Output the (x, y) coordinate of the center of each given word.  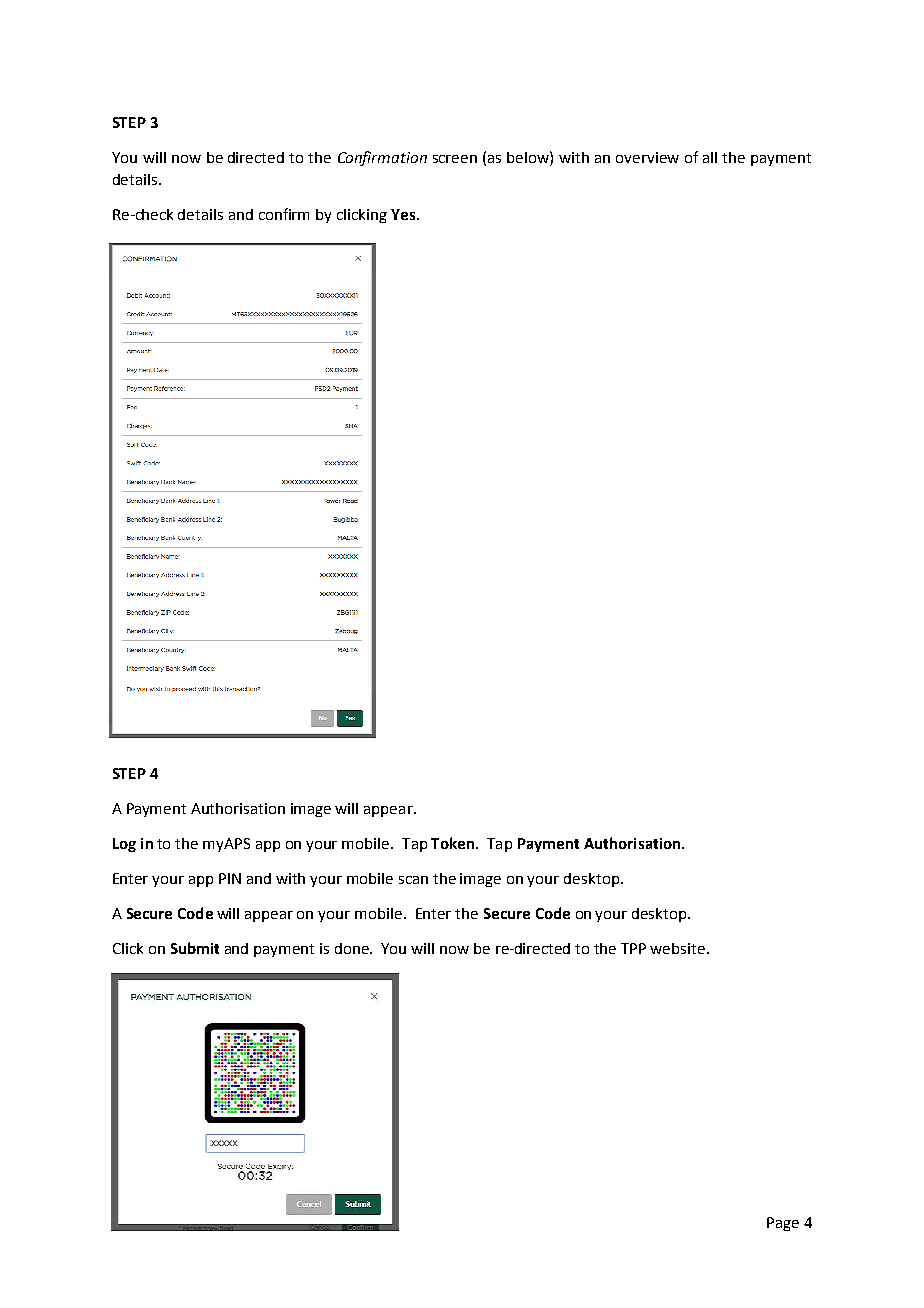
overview (647, 157)
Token (454, 843)
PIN (230, 878)
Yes (404, 214)
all (710, 157)
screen (455, 159)
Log (124, 845)
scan (413, 880)
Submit (195, 948)
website (679, 948)
